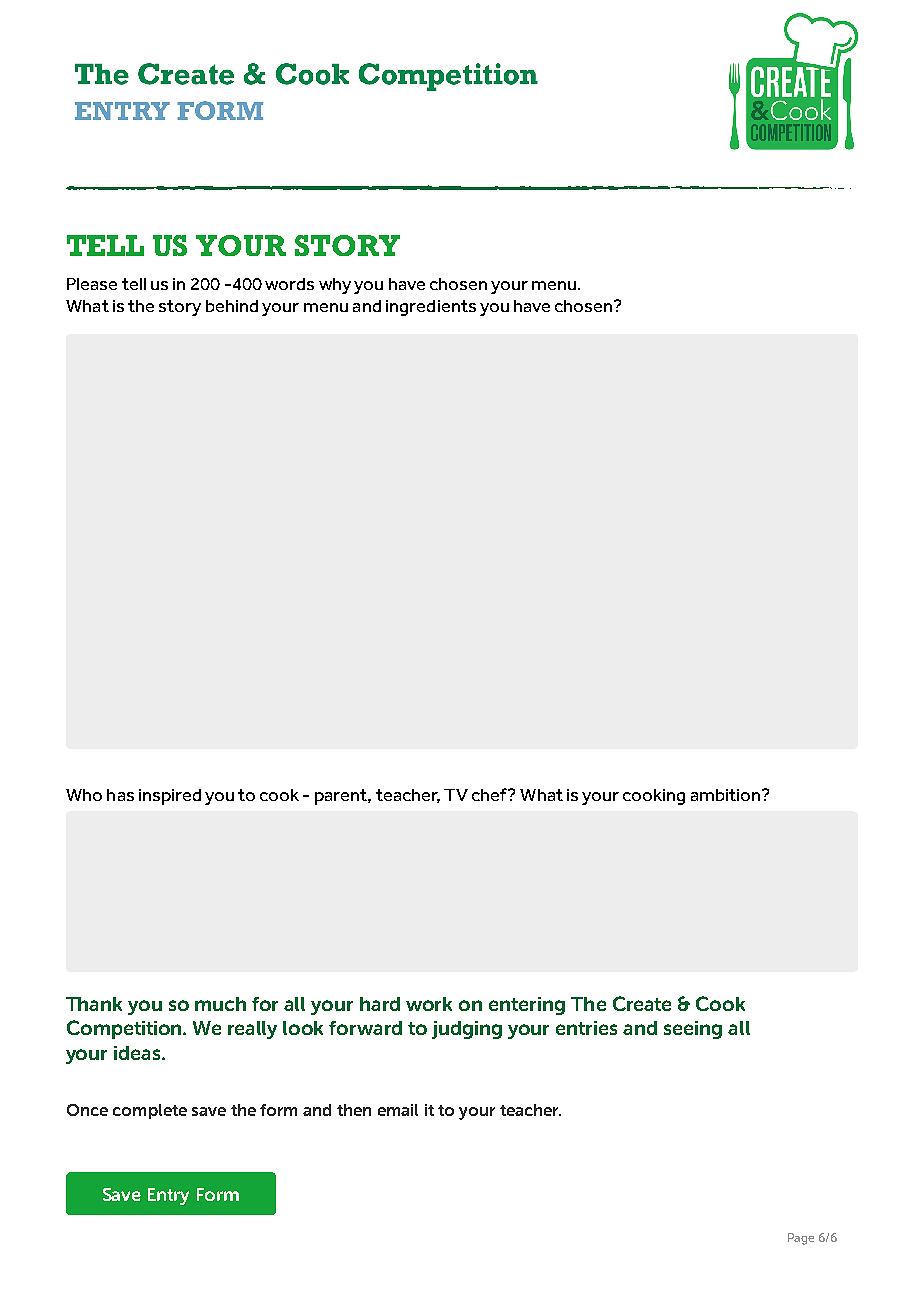 The width and height of the screenshot is (924, 1308). I want to click on seeing, so click(693, 1030).
